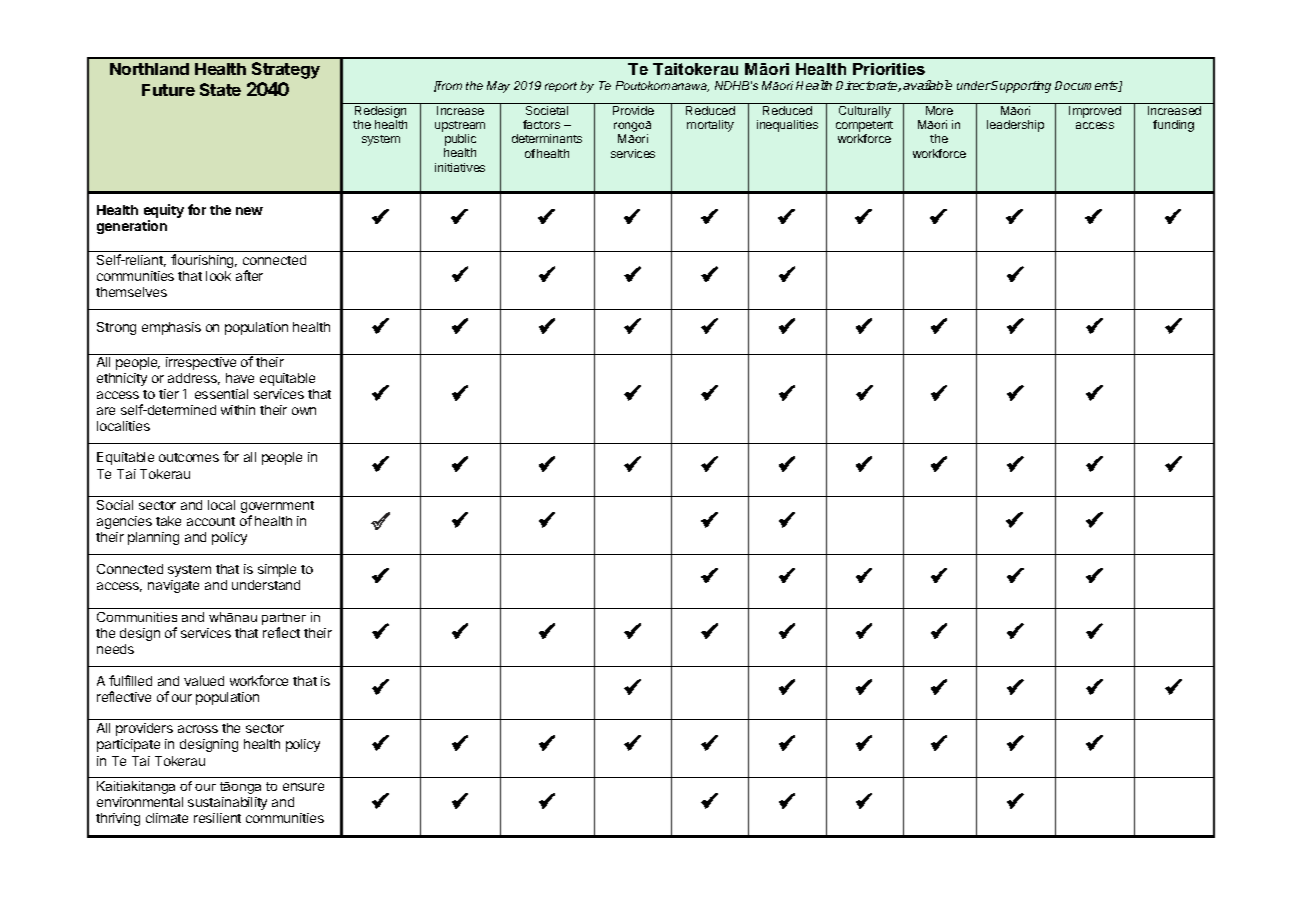 The height and width of the page is (924, 1308). I want to click on ensure, so click(303, 787).
